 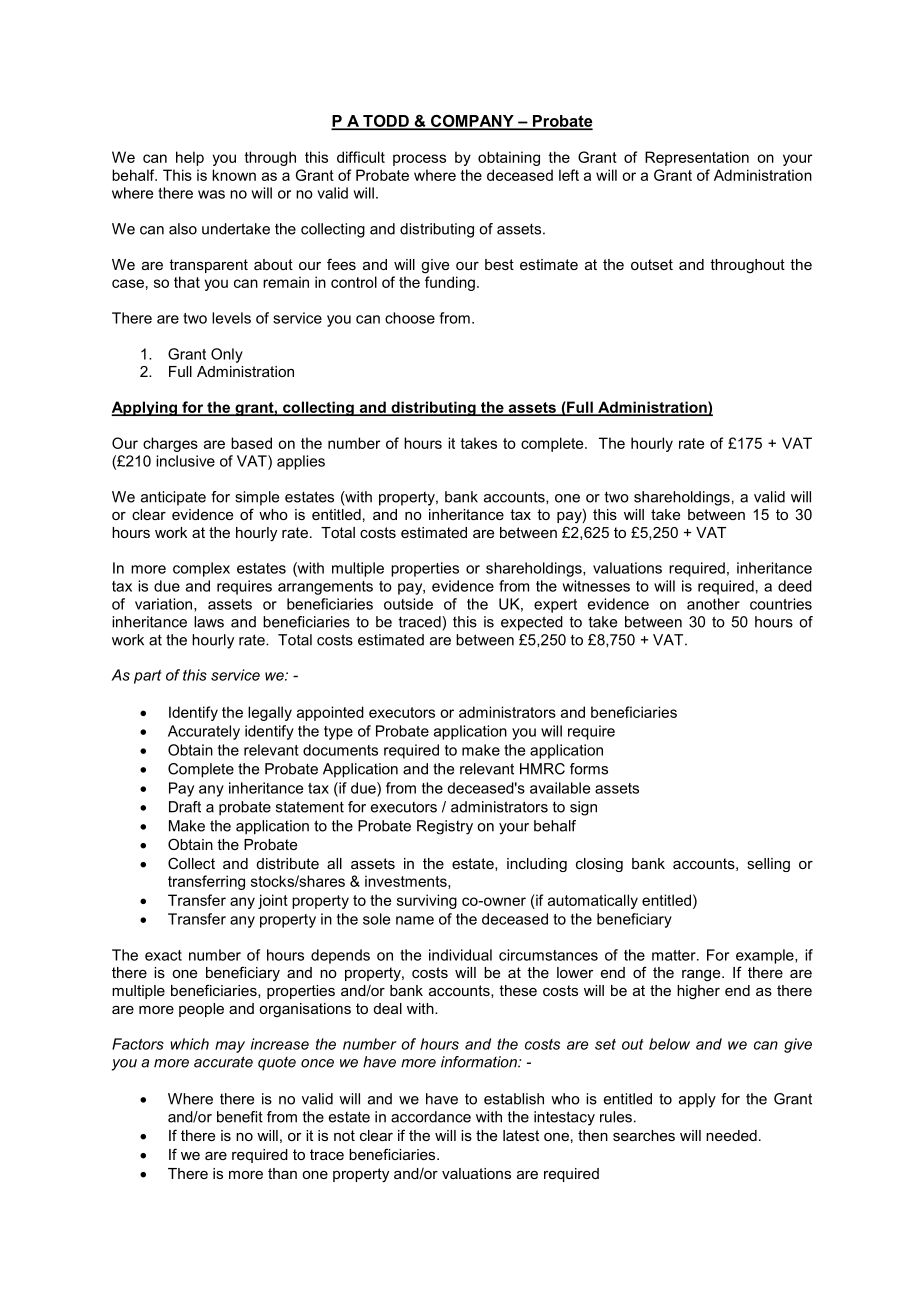 What do you see at coordinates (431, 1117) in the screenshot?
I see `accordance` at bounding box center [431, 1117].
